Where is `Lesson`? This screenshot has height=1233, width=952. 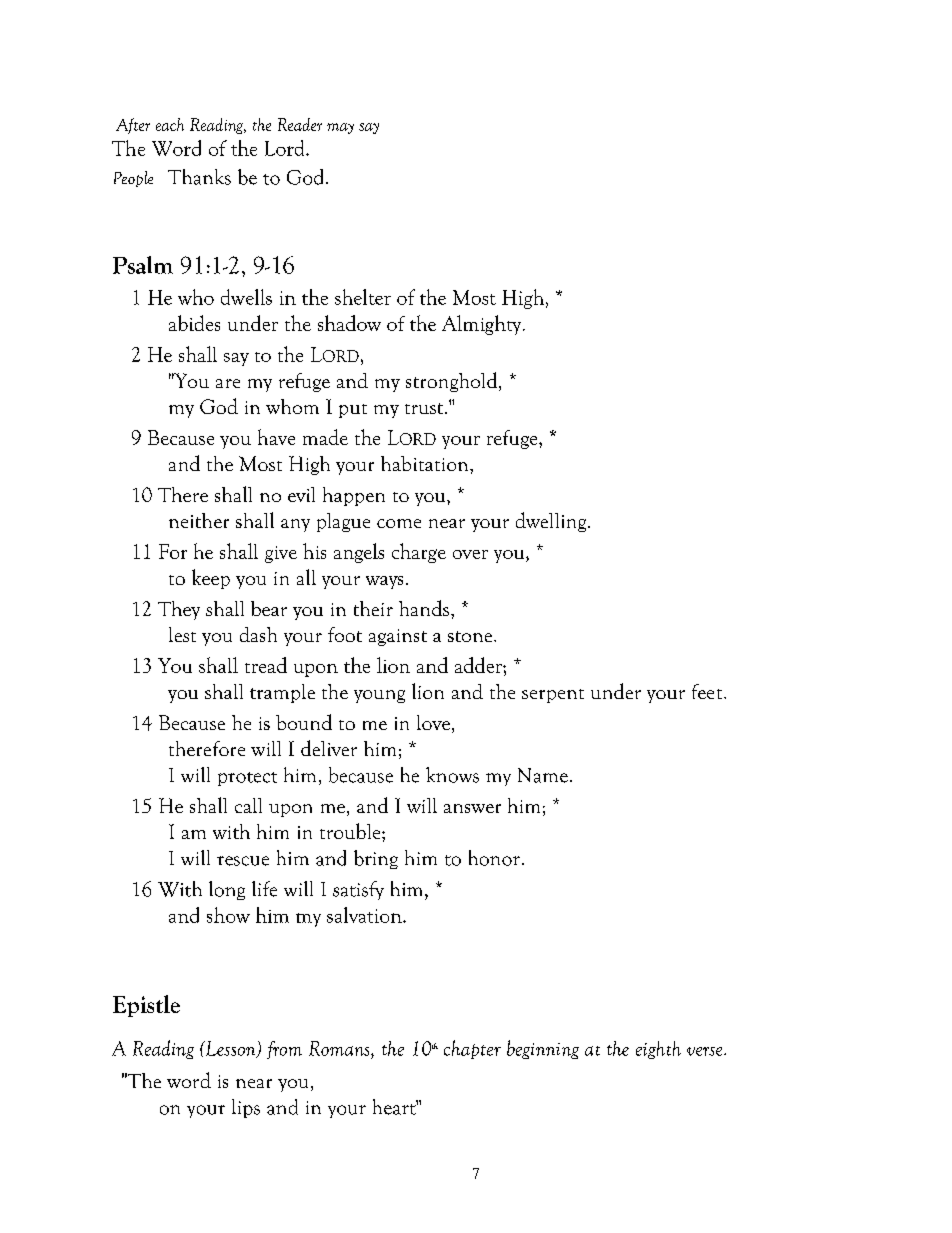
Lesson is located at coordinates (230, 1049).
